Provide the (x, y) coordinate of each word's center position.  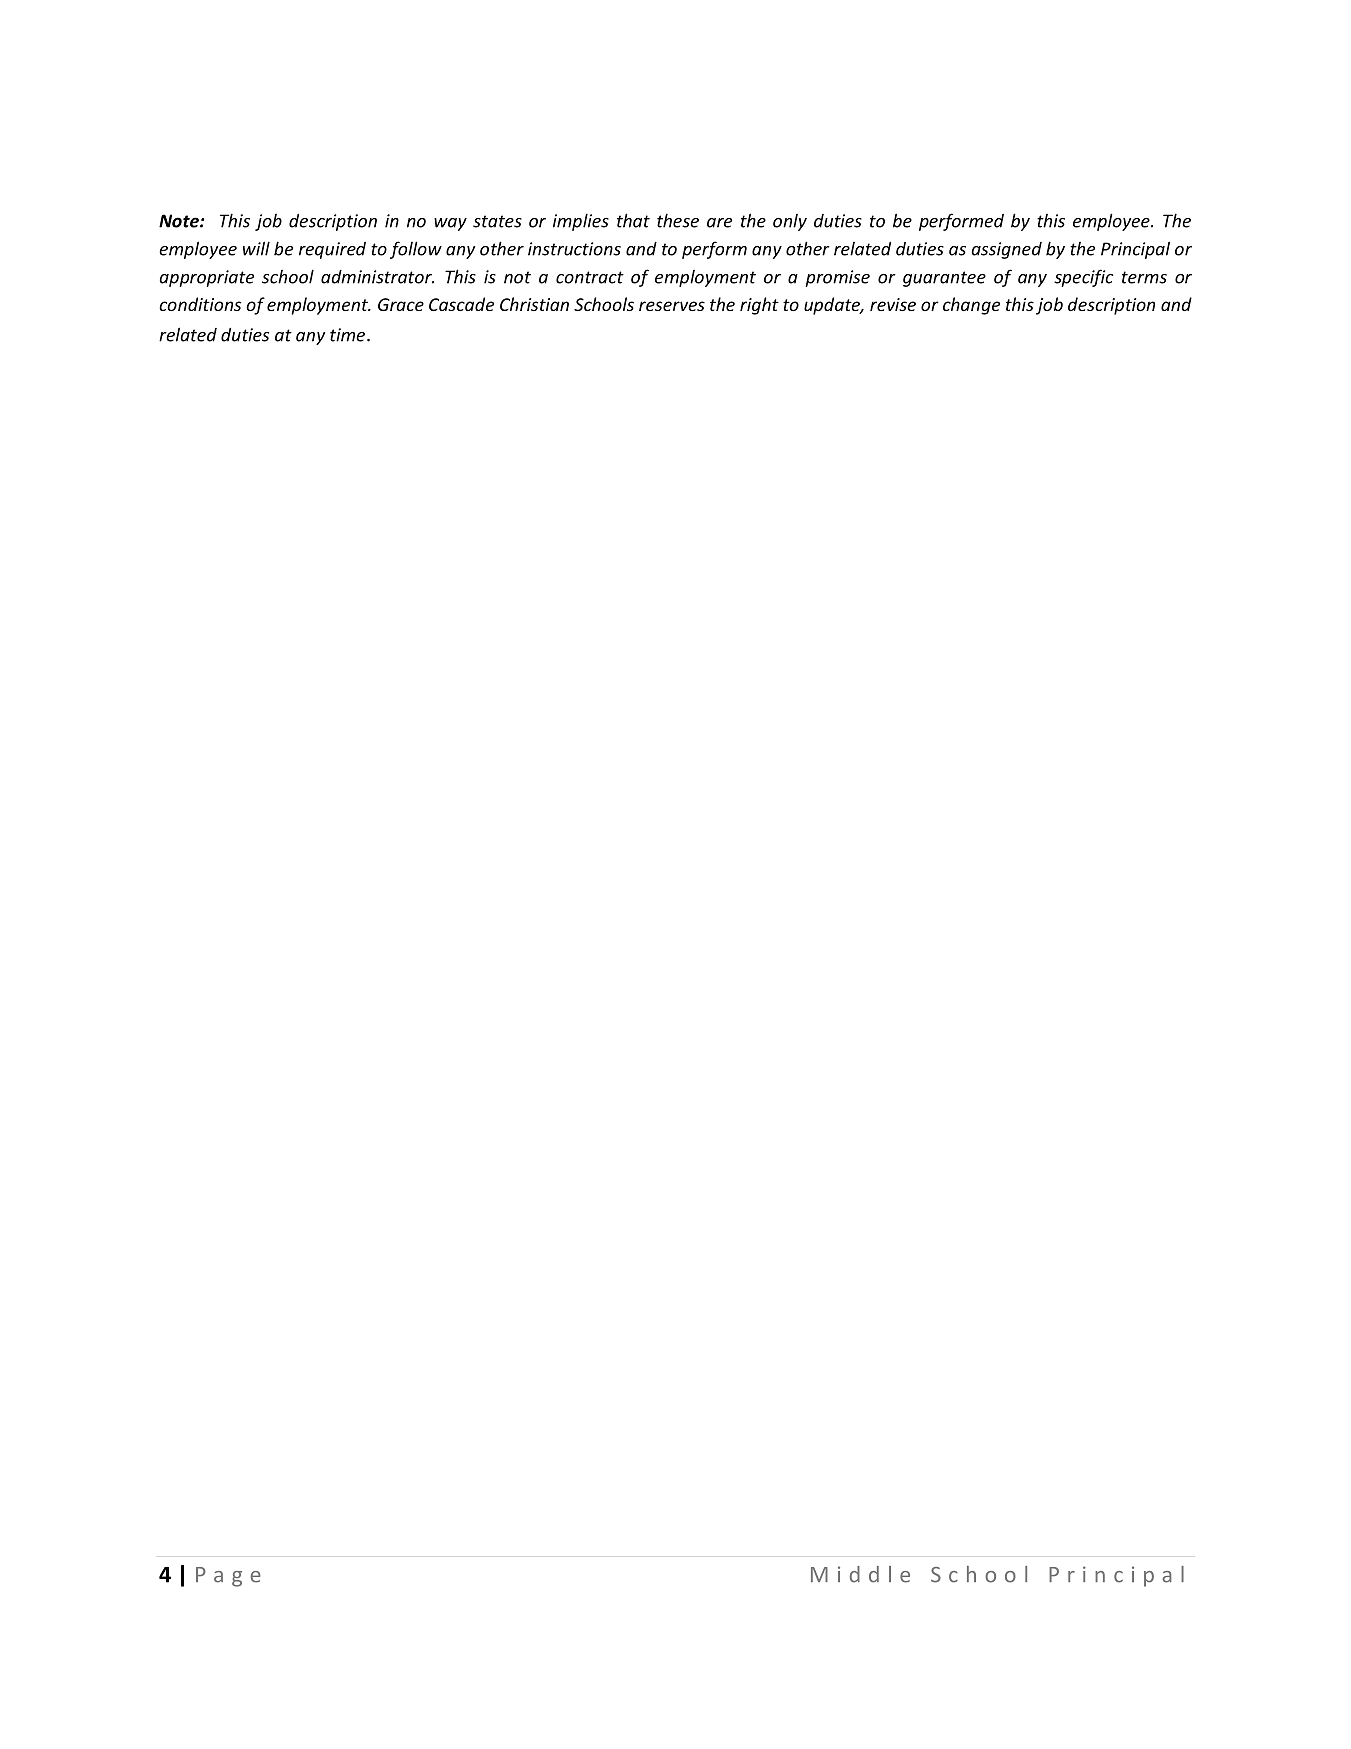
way (450, 224)
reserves (672, 306)
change (971, 306)
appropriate (206, 278)
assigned (1006, 250)
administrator (377, 277)
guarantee (944, 279)
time (349, 335)
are (719, 223)
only (790, 222)
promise (837, 278)
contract (590, 277)
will (256, 248)
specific (1083, 278)
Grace (401, 304)
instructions (574, 249)
